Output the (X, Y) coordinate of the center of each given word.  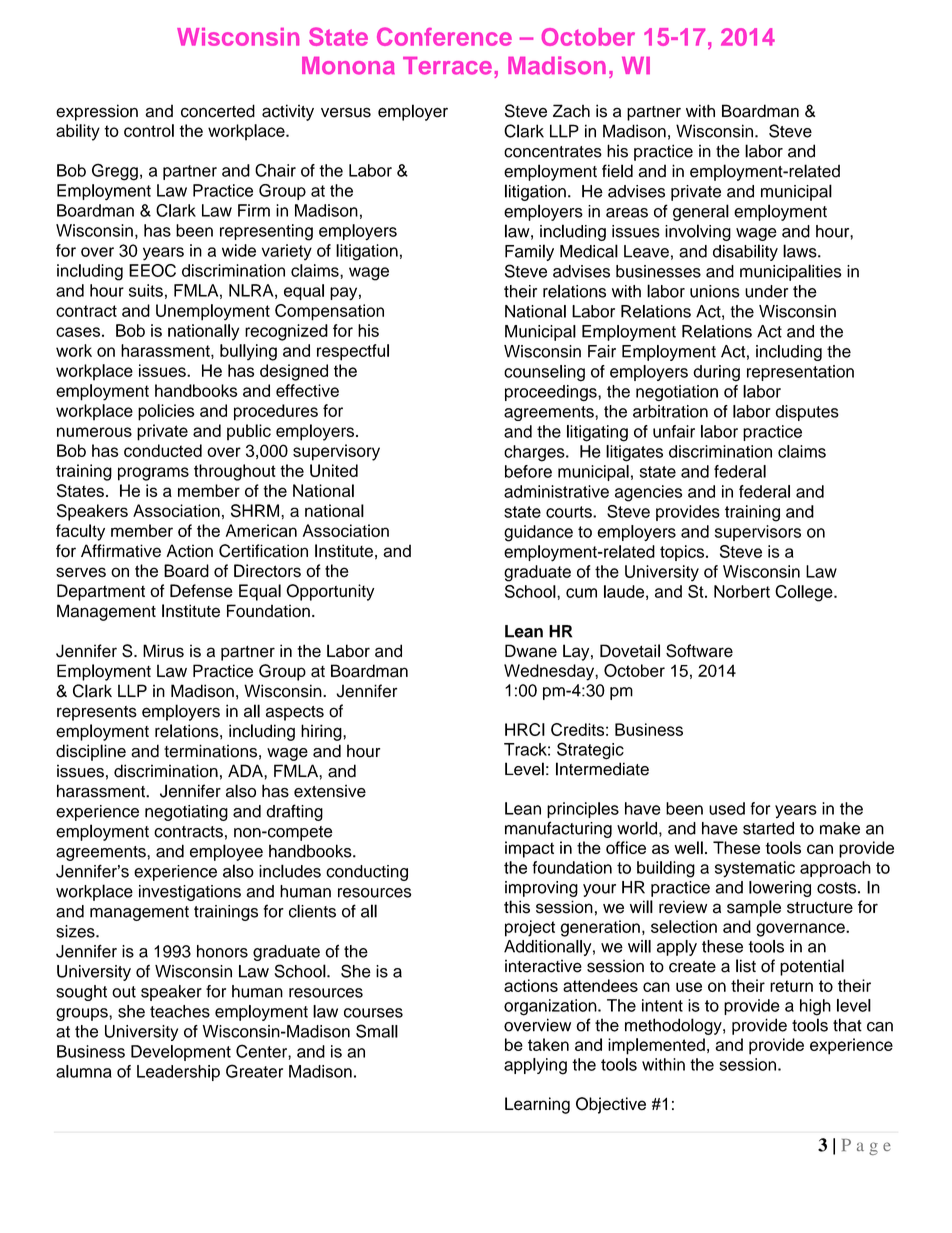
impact (529, 849)
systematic (755, 869)
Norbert (742, 591)
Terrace (447, 66)
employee (226, 852)
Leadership (178, 1073)
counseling (544, 373)
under (766, 291)
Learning (537, 1105)
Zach (571, 111)
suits (146, 290)
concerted (218, 111)
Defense (201, 591)
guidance (538, 533)
